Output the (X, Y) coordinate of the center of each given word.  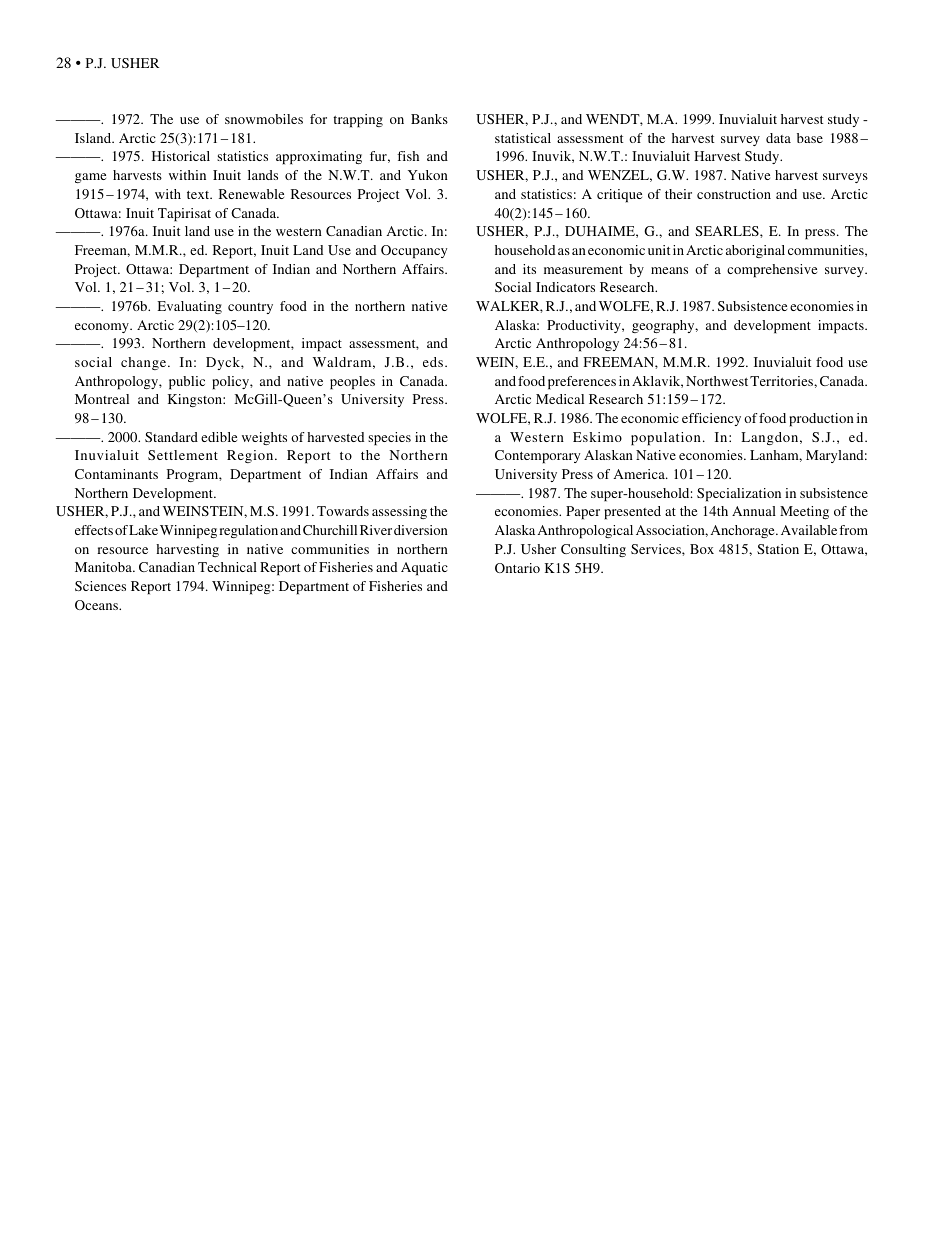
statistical (523, 138)
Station (778, 549)
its (529, 269)
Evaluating (189, 307)
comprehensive (772, 271)
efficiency (711, 419)
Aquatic (424, 569)
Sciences (100, 586)
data (778, 138)
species (389, 439)
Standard (171, 437)
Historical (181, 156)
